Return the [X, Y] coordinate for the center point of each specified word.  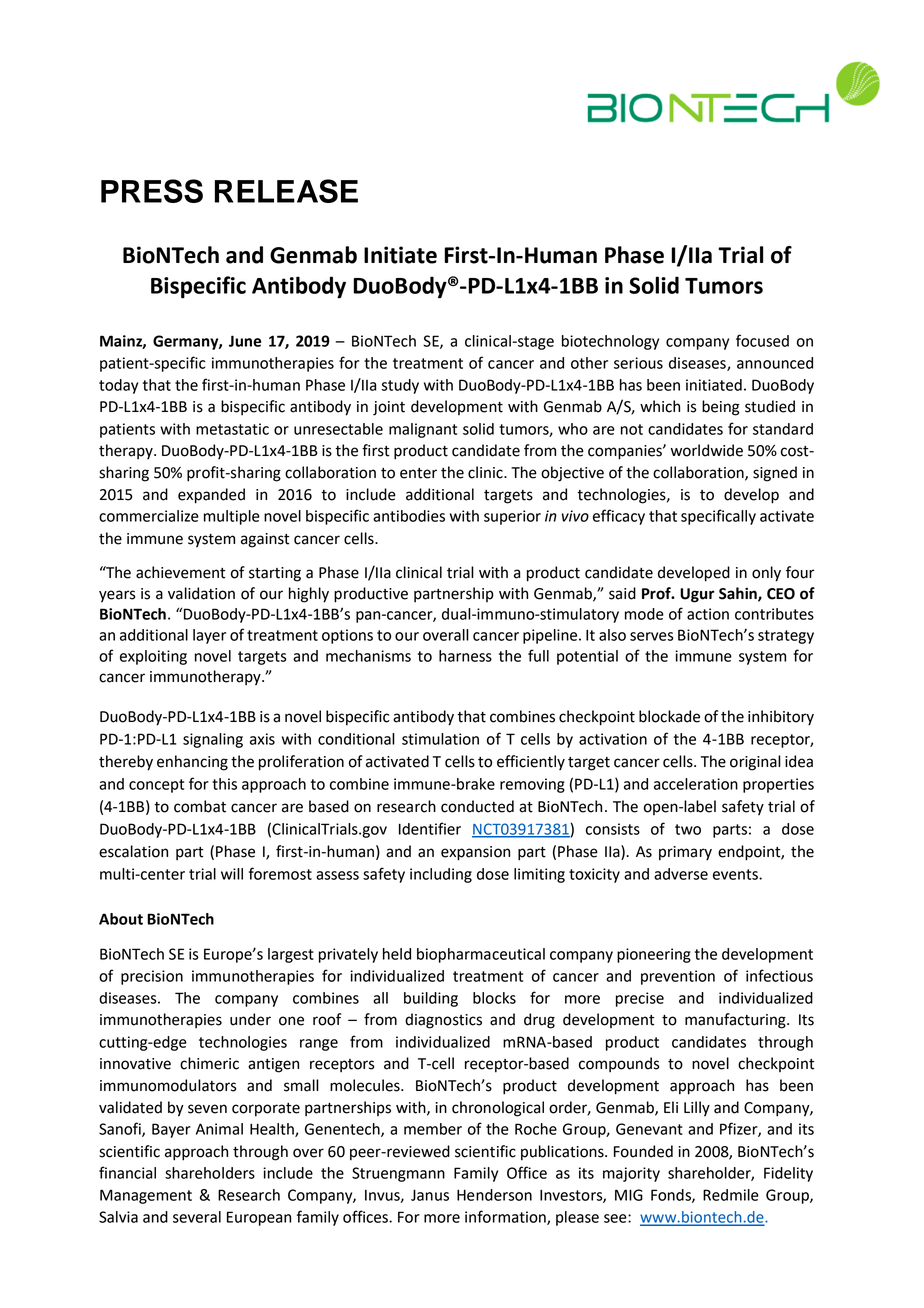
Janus [430, 1195]
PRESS [152, 191]
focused [762, 340]
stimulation [440, 739]
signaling [213, 740]
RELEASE [286, 191]
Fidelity [788, 1174]
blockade [669, 716]
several [197, 1217]
